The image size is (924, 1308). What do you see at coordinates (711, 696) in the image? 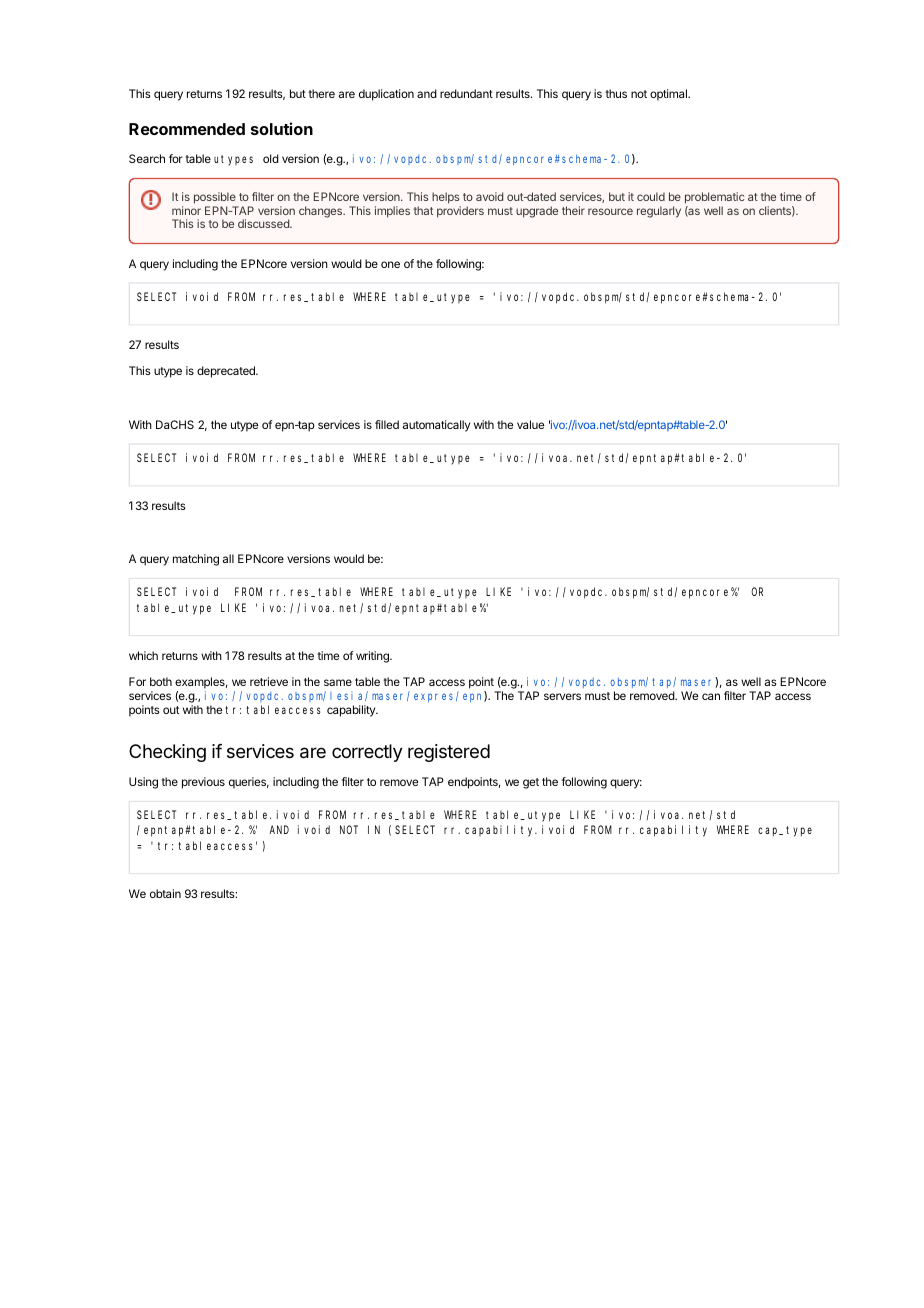
I see `can` at bounding box center [711, 696].
